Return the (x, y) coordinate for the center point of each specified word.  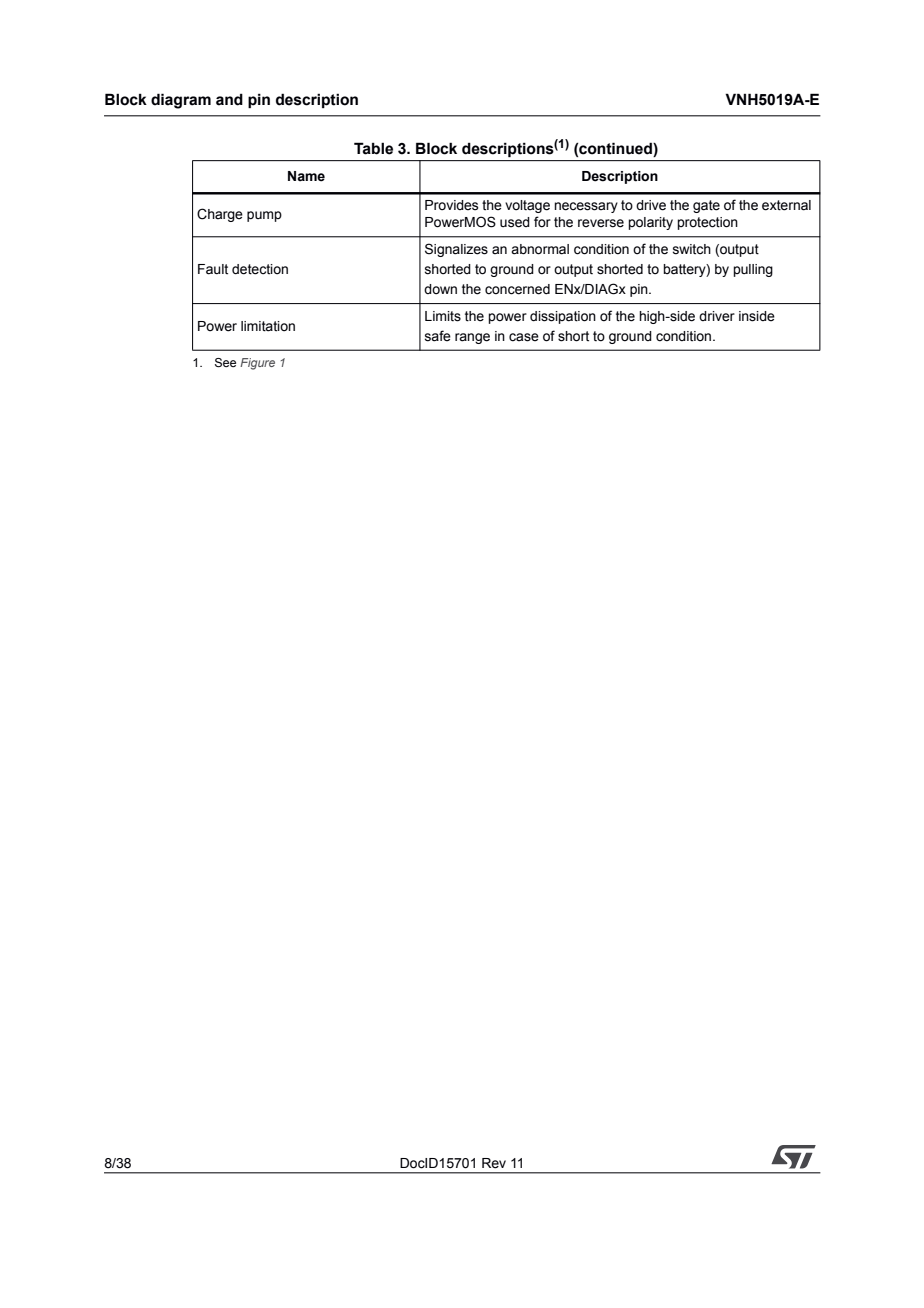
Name (306, 176)
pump (264, 216)
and (229, 99)
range (472, 338)
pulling (753, 270)
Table (373, 148)
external (786, 205)
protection (707, 223)
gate (706, 206)
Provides (451, 205)
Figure (257, 364)
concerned (517, 289)
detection (260, 269)
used (515, 222)
